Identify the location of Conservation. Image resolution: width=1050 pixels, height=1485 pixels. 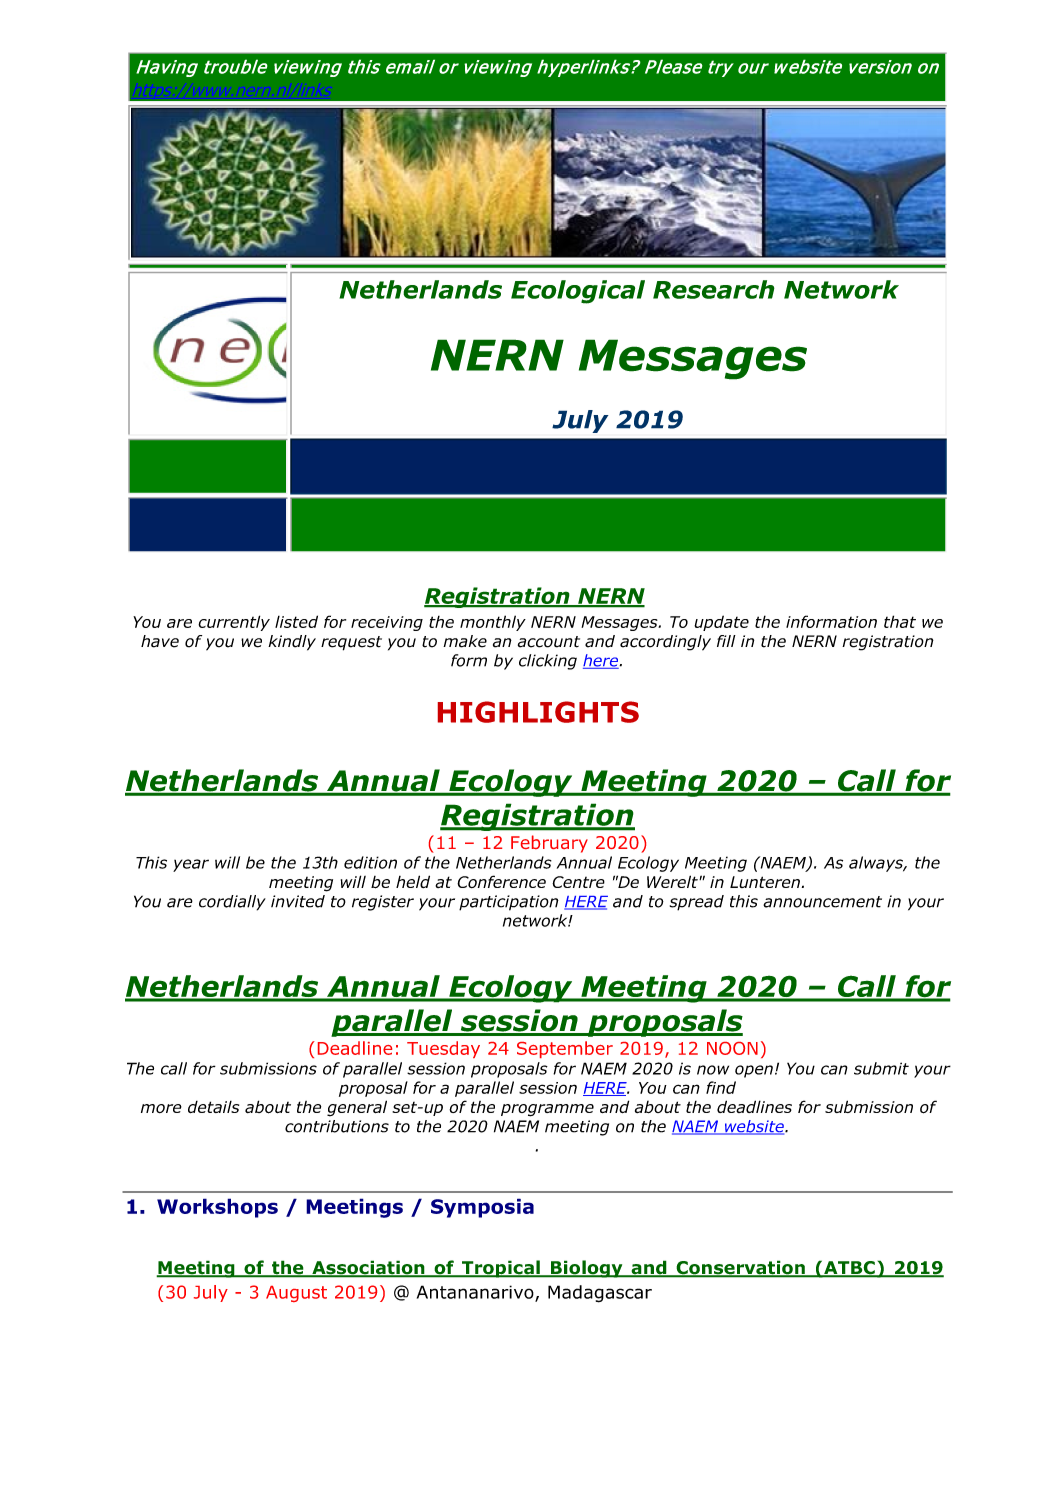
(740, 1268).
